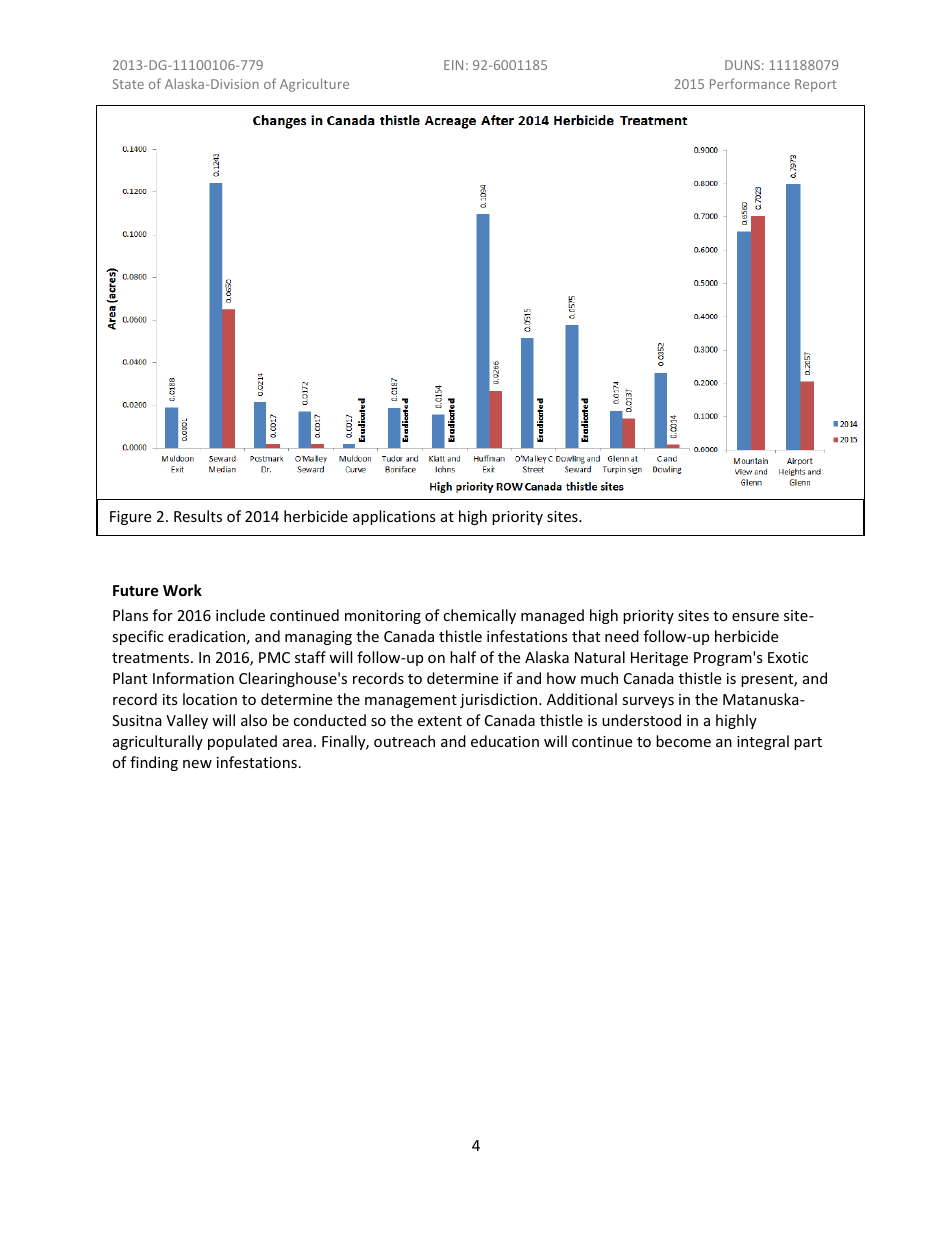 The image size is (952, 1233). What do you see at coordinates (128, 84) in the image?
I see `State` at bounding box center [128, 84].
